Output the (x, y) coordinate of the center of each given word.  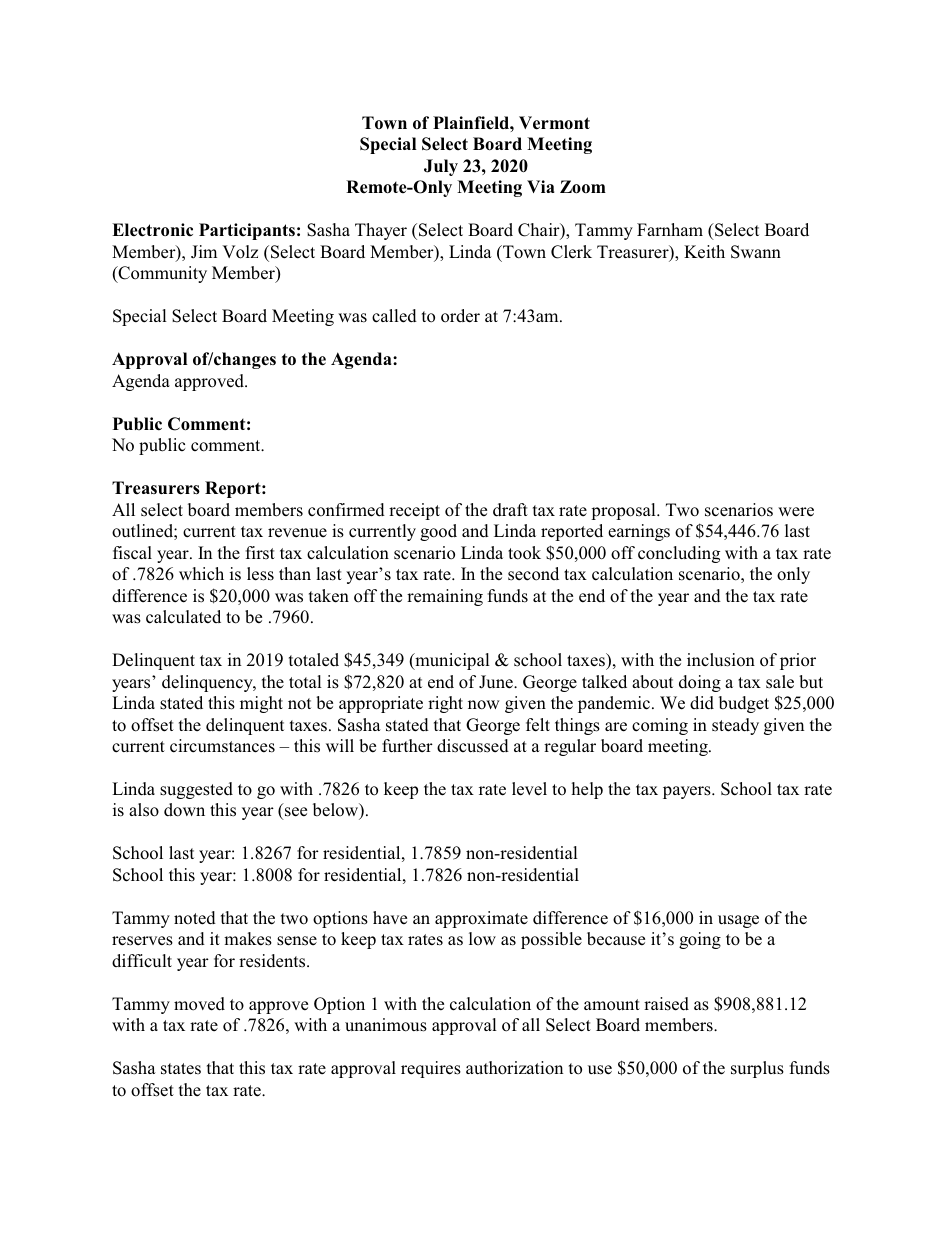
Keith (704, 252)
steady (735, 726)
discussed (473, 746)
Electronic (152, 230)
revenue (297, 533)
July (441, 167)
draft (510, 510)
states (181, 1069)
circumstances (222, 746)
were (796, 512)
